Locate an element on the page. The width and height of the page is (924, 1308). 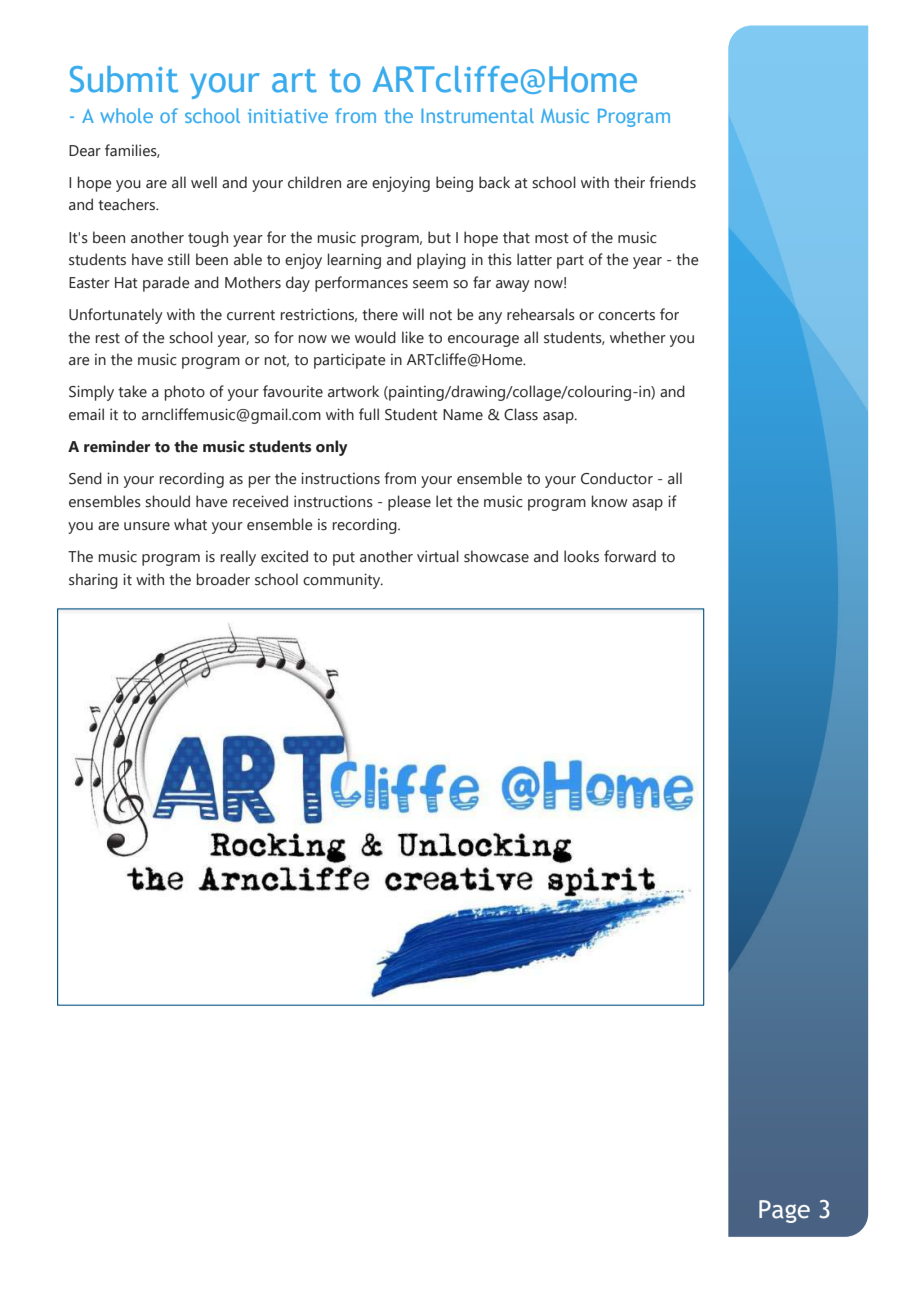
broader is located at coordinates (223, 579).
